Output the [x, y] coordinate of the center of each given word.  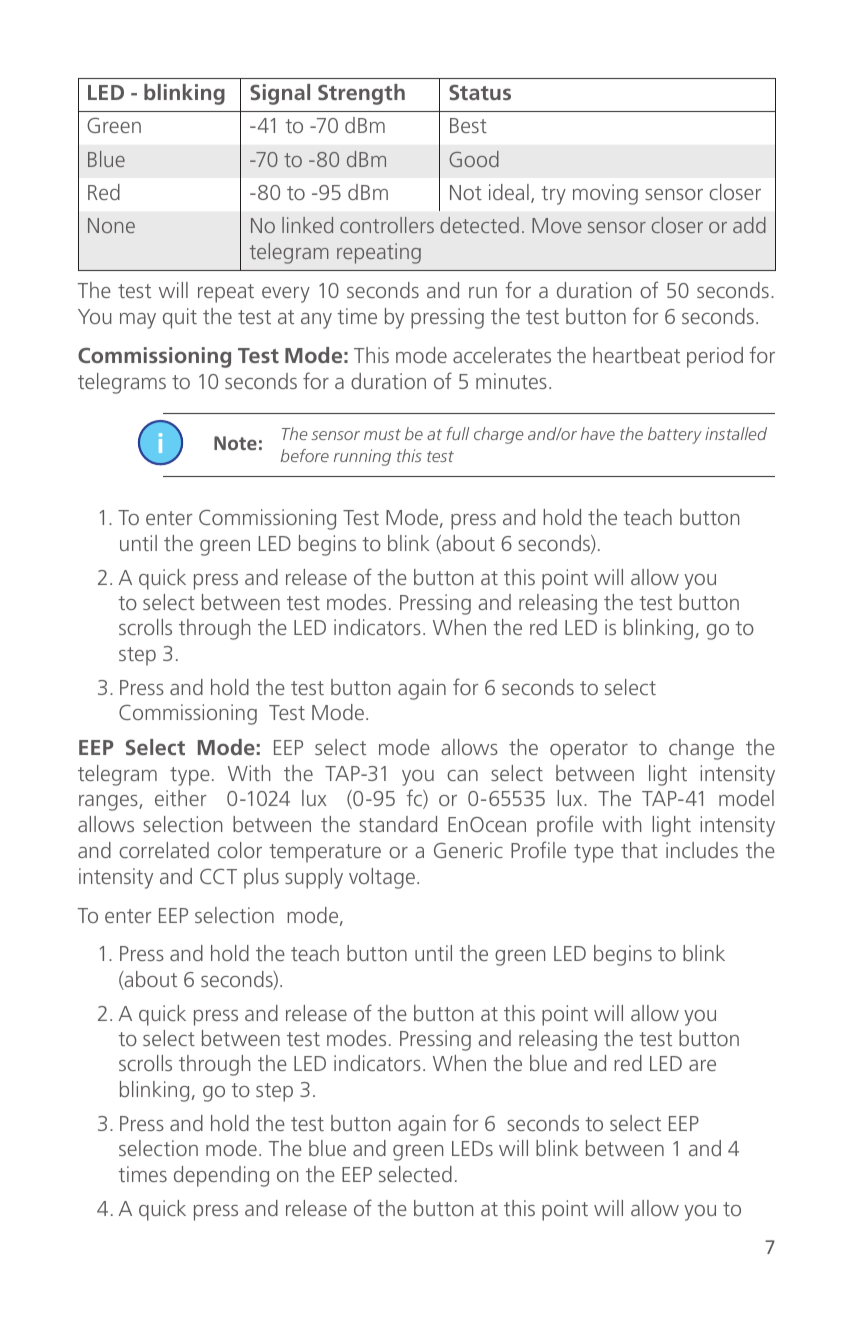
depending [221, 1176]
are [702, 1065]
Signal [280, 94]
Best [468, 125]
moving [605, 194]
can [462, 775]
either [181, 798]
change [701, 749]
